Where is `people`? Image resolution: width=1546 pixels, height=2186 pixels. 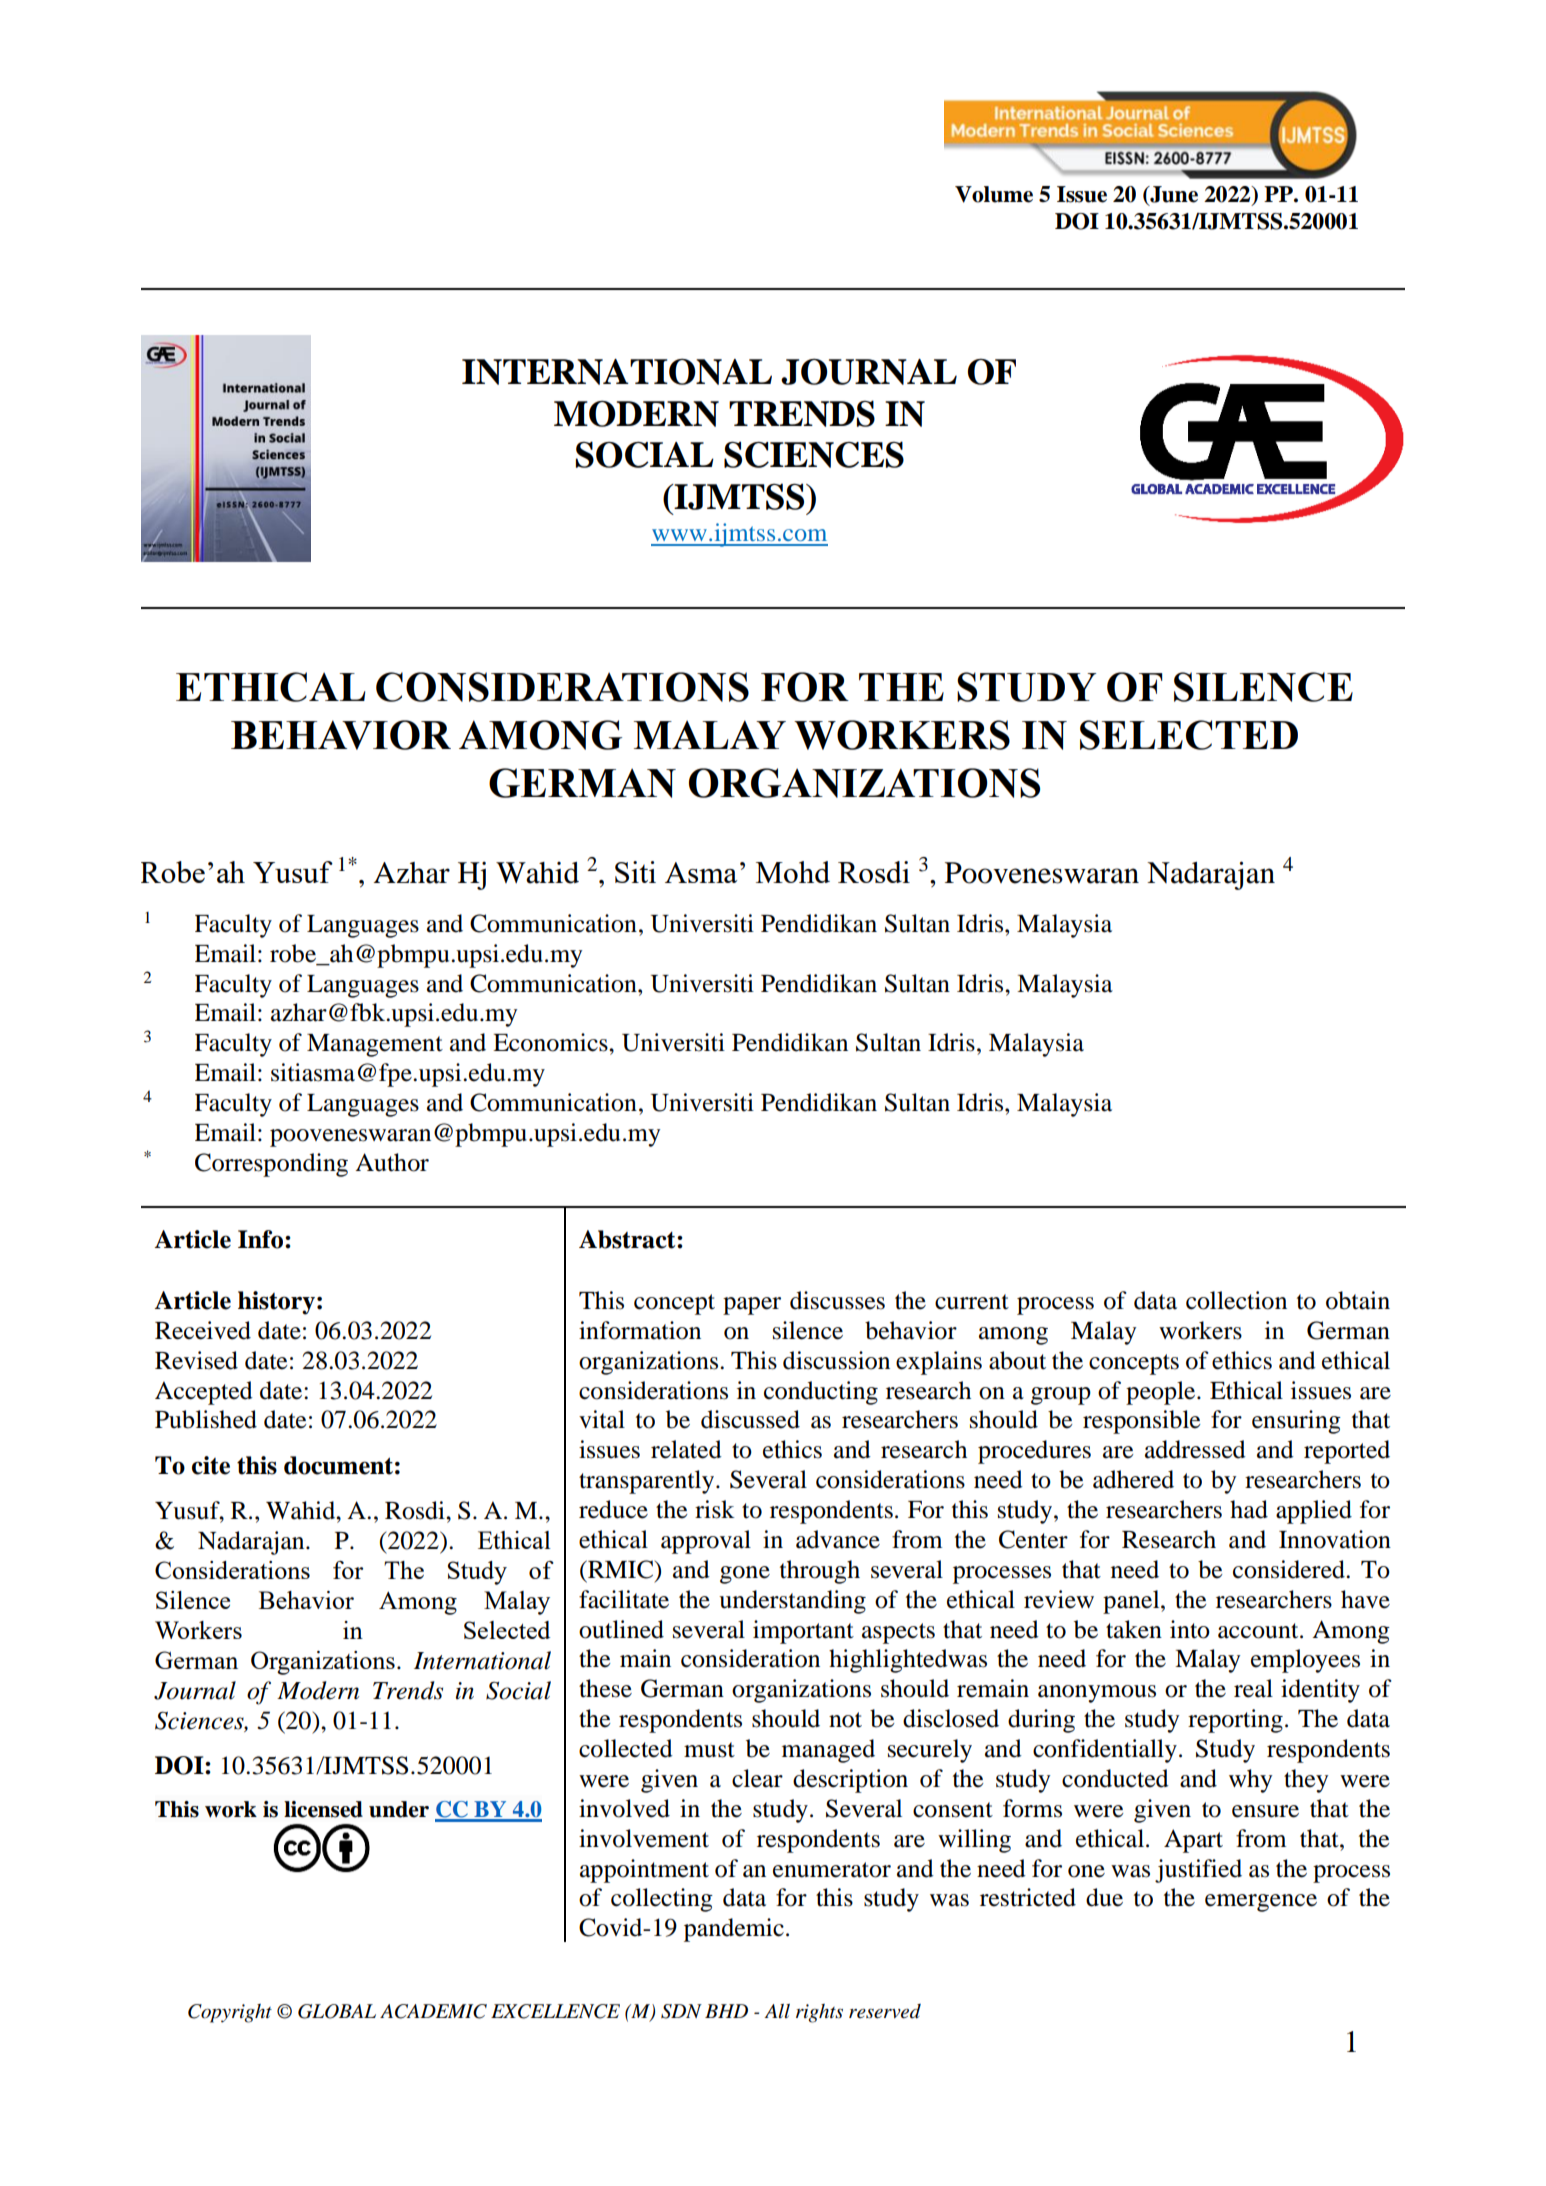 people is located at coordinates (1162, 1393).
